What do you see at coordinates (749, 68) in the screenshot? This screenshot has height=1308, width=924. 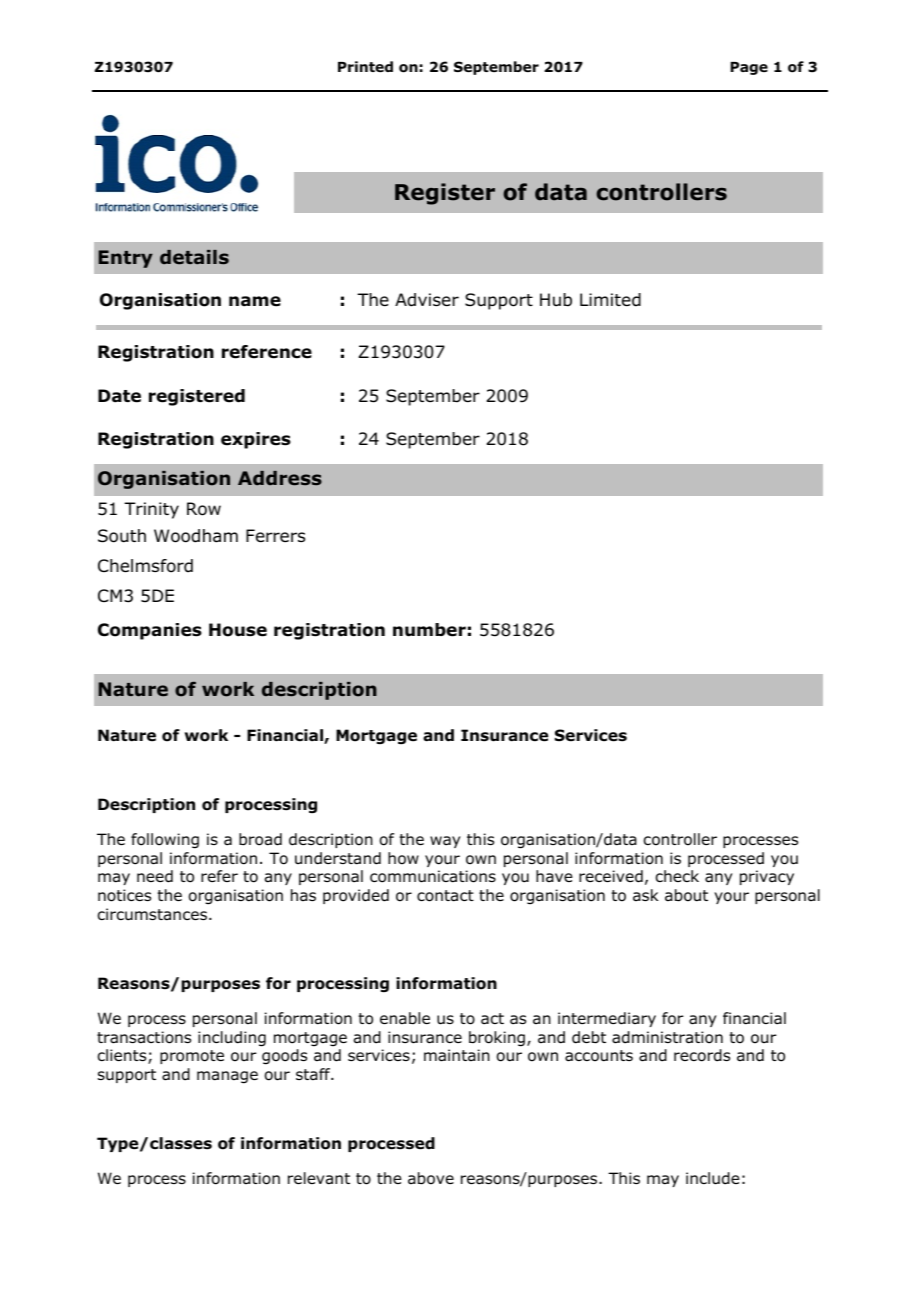 I see `Page` at bounding box center [749, 68].
